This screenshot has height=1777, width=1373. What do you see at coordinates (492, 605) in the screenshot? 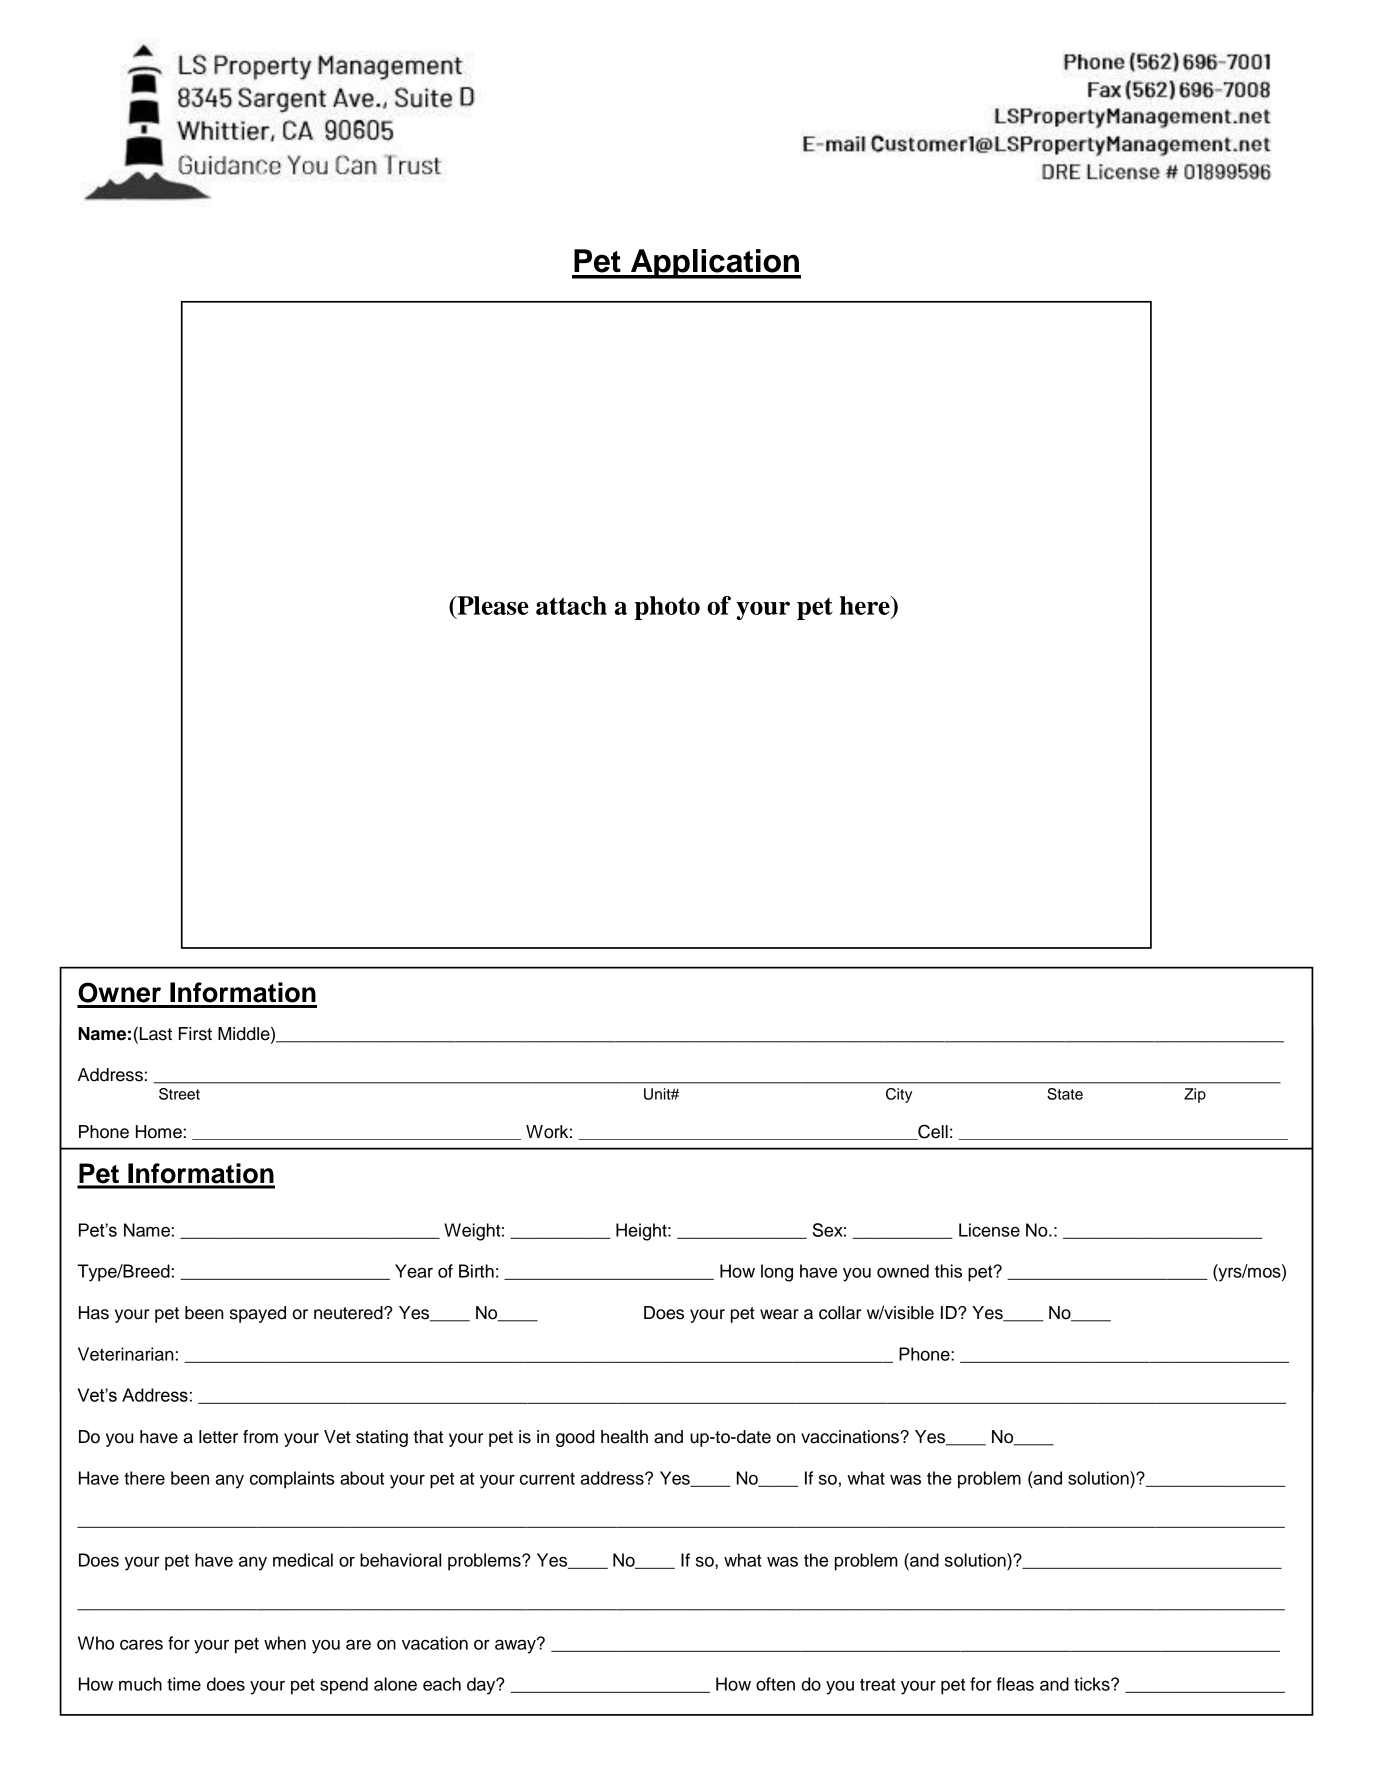
I see `Please` at bounding box center [492, 605].
